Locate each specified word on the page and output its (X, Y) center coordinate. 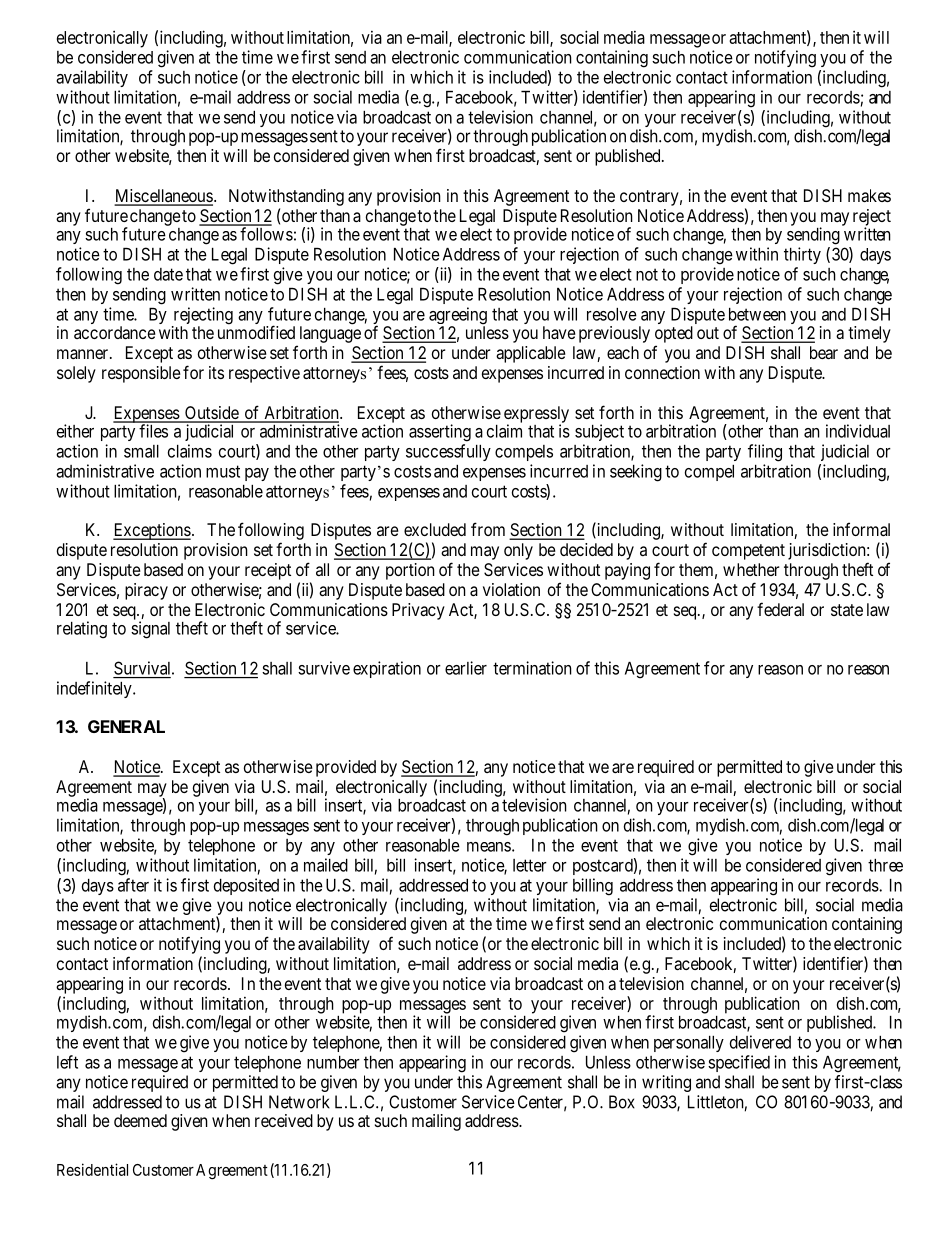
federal (780, 609)
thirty (802, 255)
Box (622, 1102)
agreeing (458, 317)
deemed (140, 1120)
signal (150, 630)
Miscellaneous (163, 197)
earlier (466, 668)
